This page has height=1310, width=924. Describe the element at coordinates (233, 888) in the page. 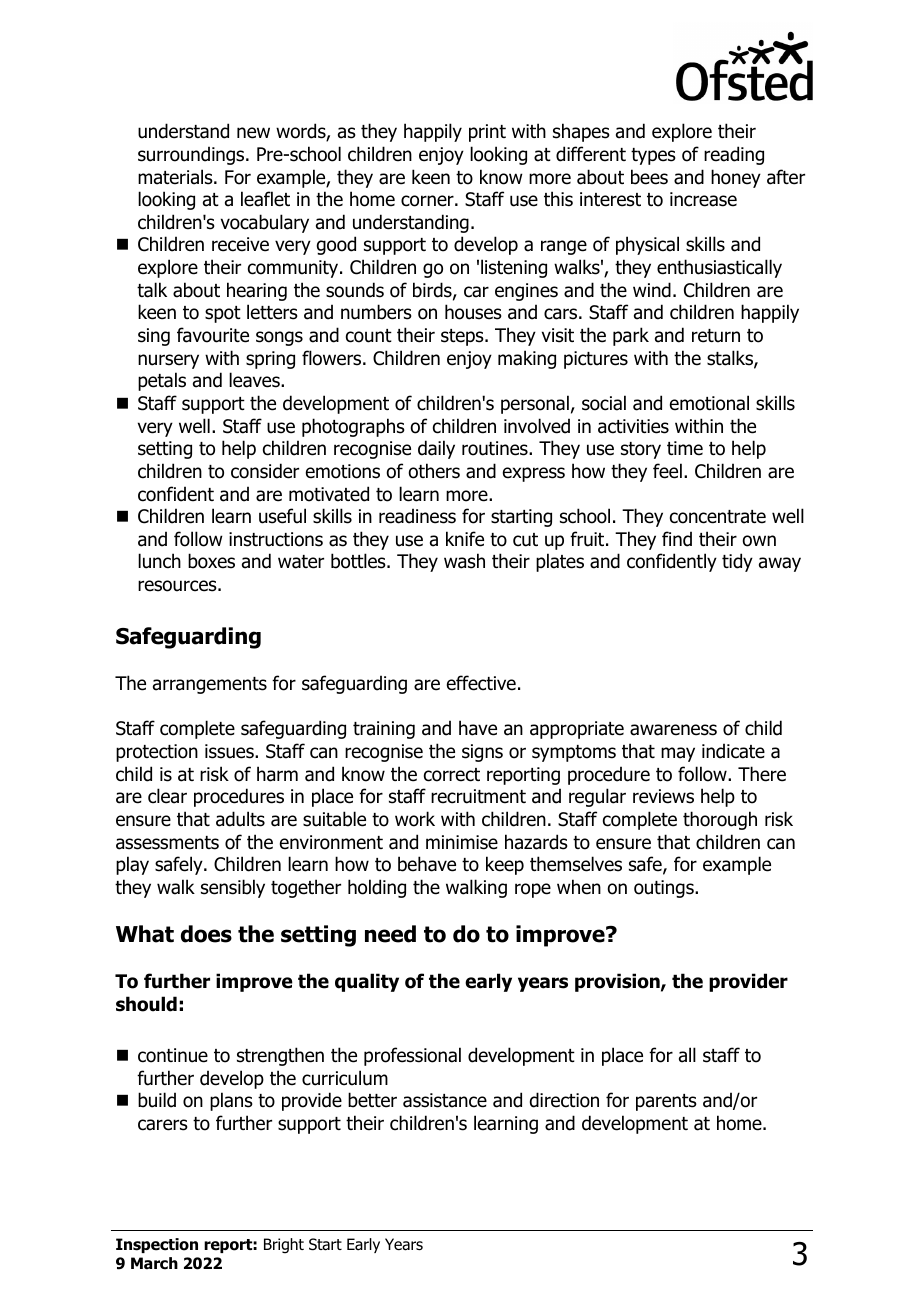

I see `sensibly` at that location.
